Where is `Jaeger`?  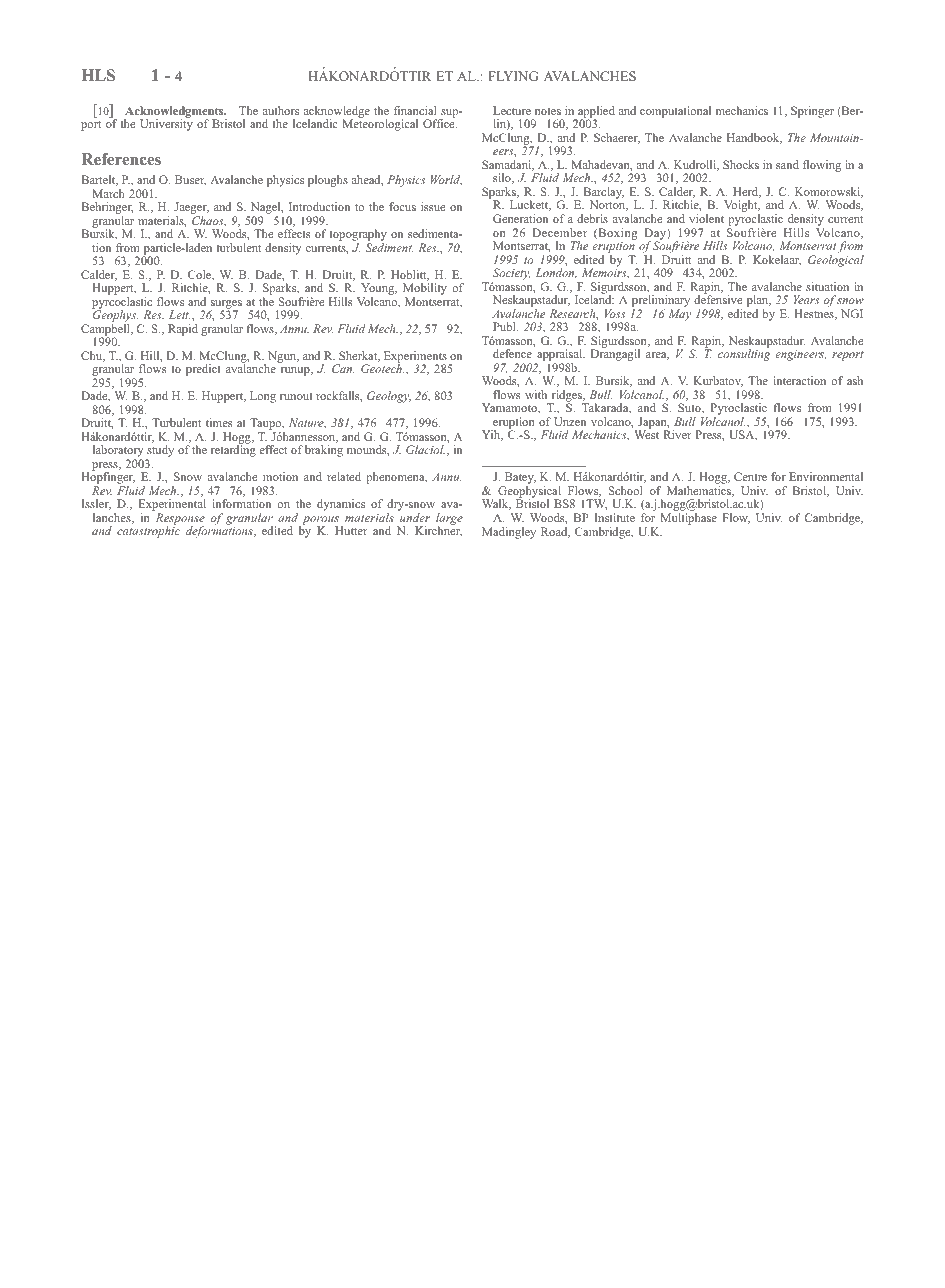
Jaeger is located at coordinates (191, 209).
